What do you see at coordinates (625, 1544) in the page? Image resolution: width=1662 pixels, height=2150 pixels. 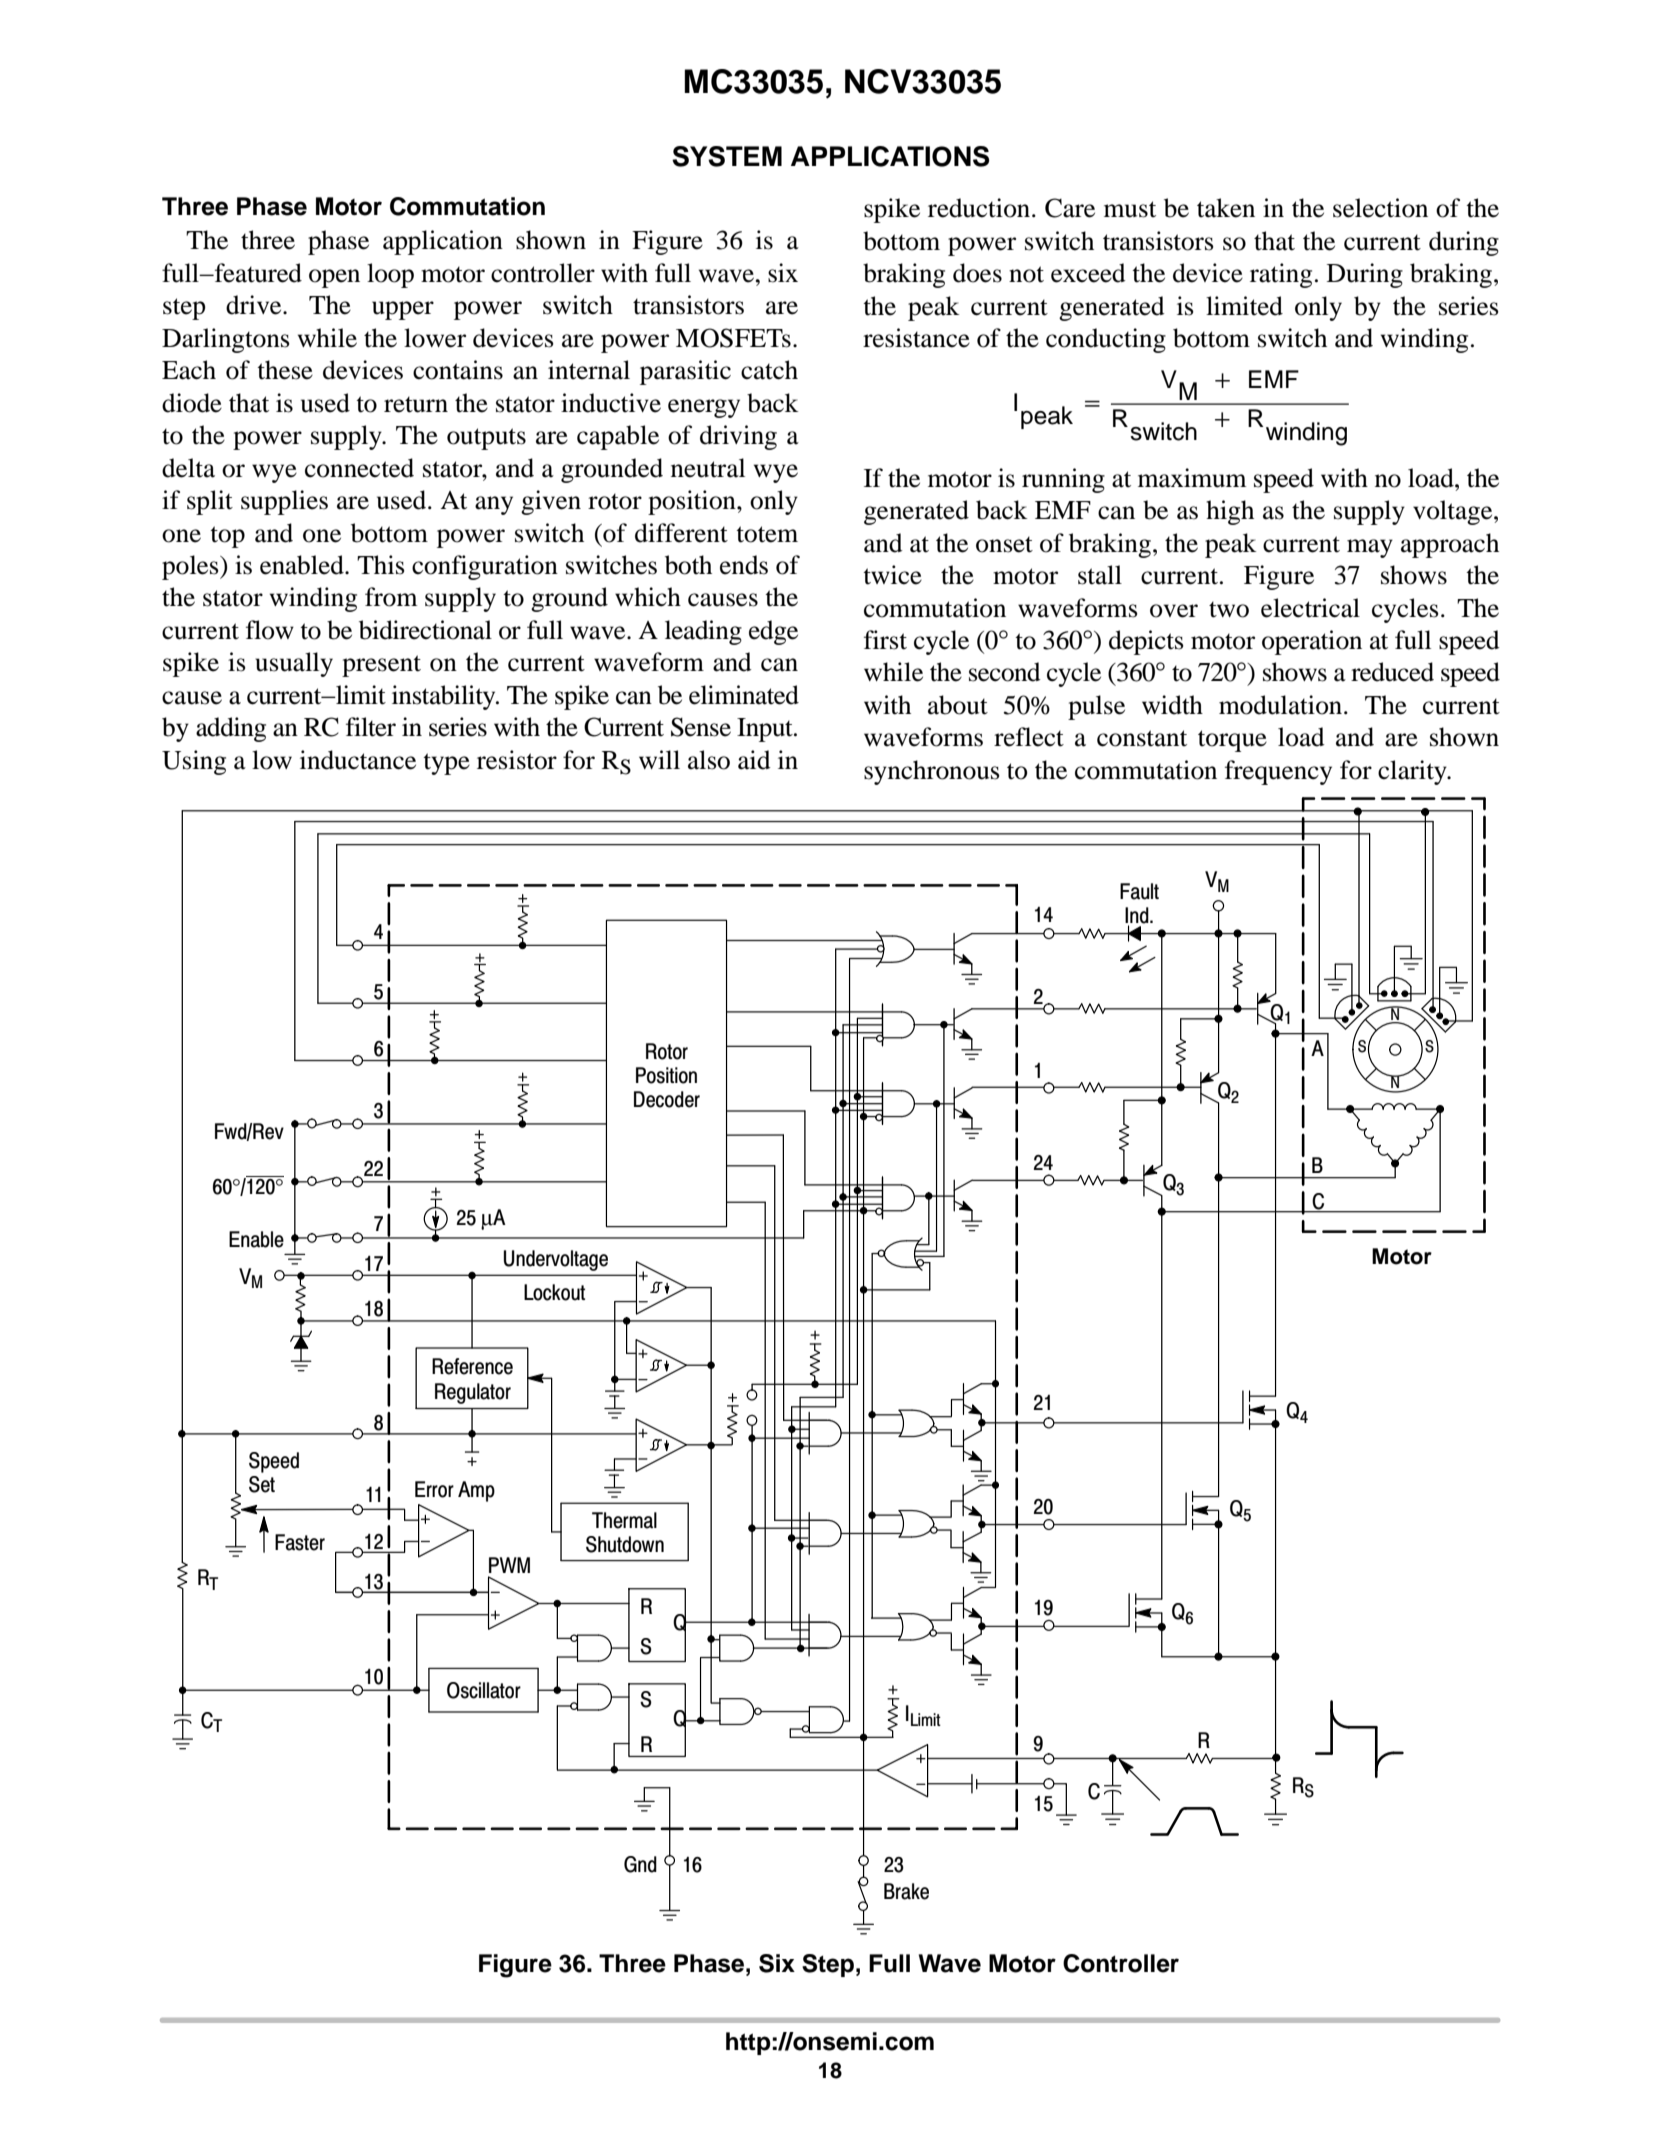 I see `Shutdown` at bounding box center [625, 1544].
